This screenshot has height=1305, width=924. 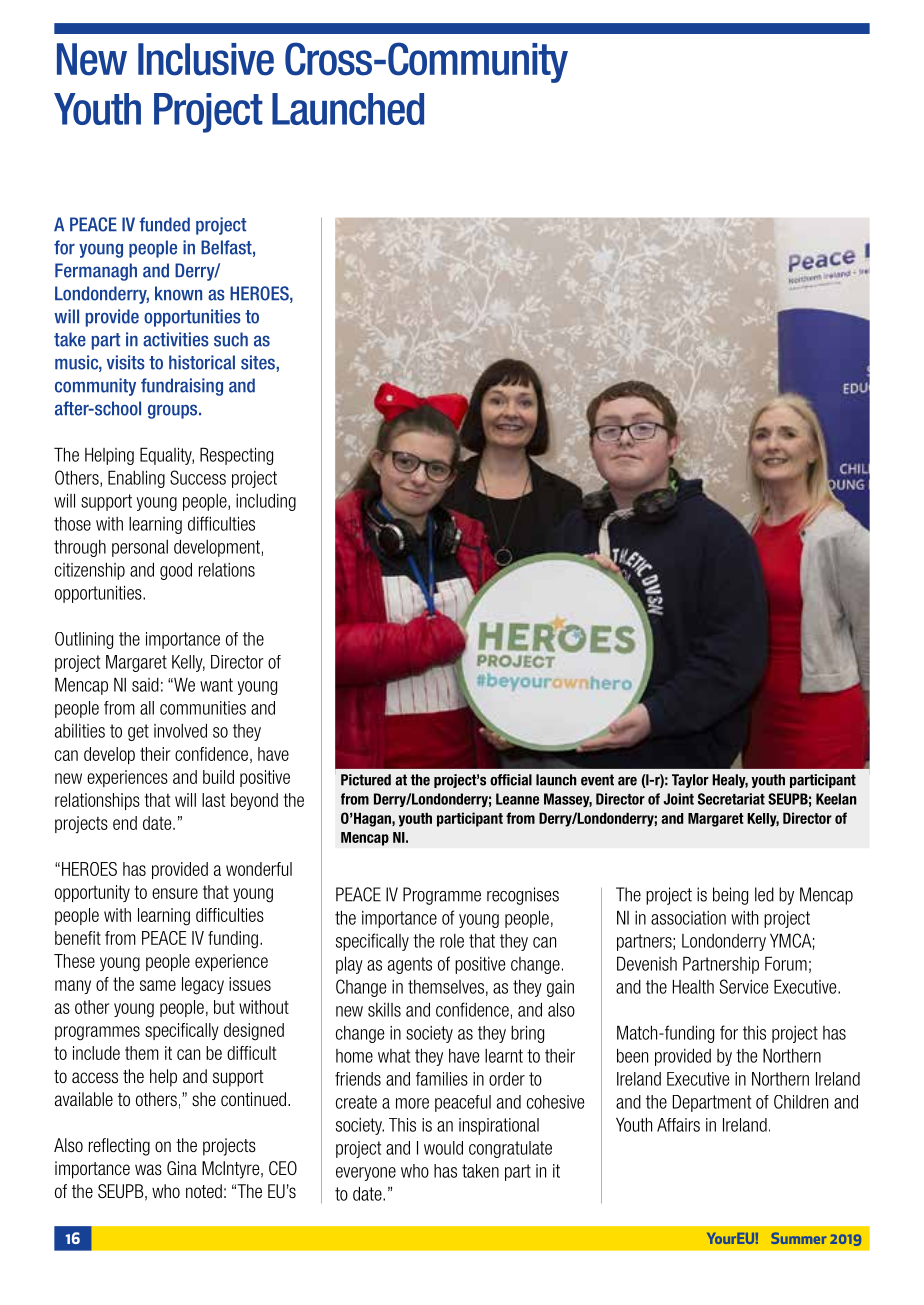 I want to click on including, so click(x=266, y=502).
